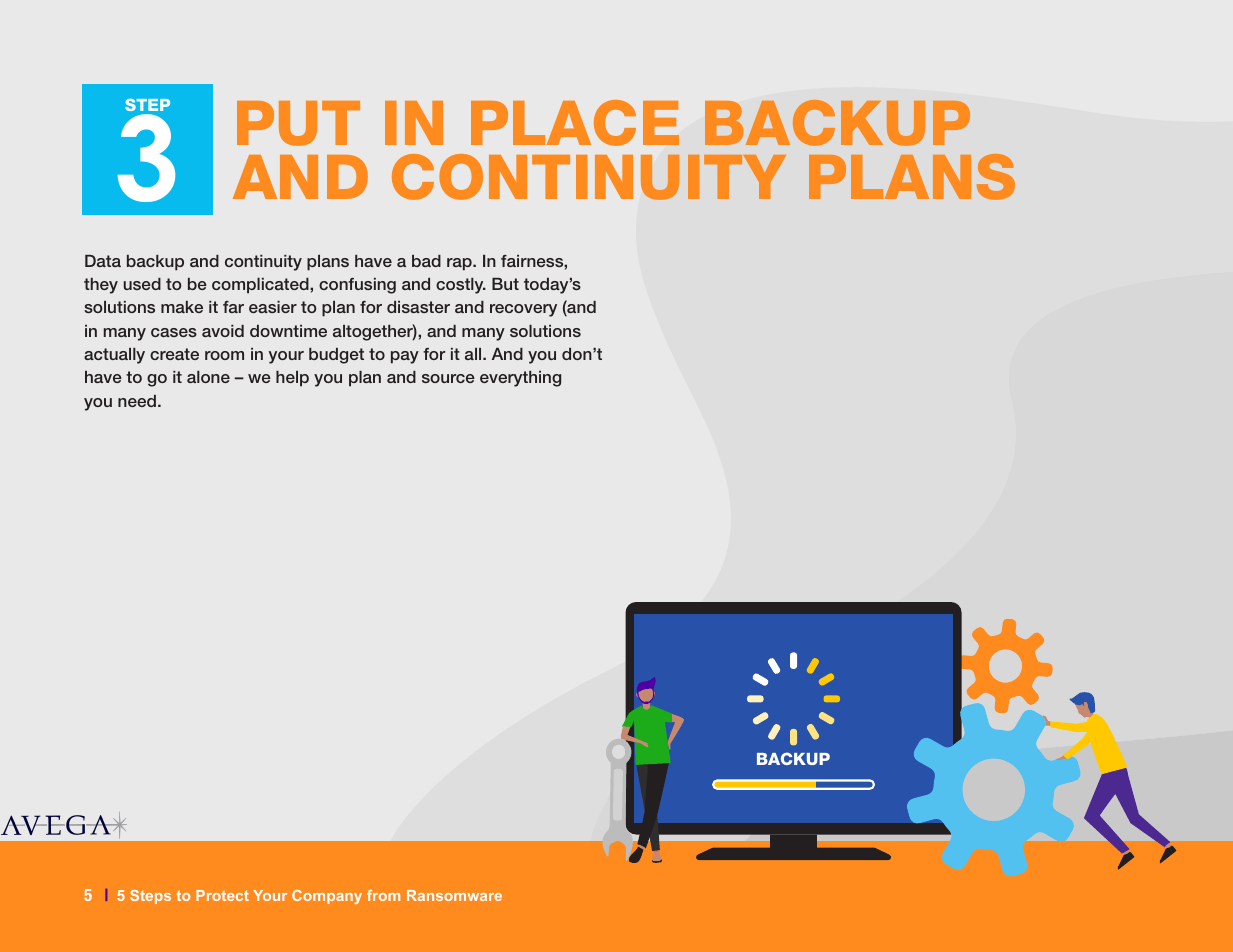 This image has width=1233, height=952. What do you see at coordinates (336, 356) in the image?
I see `budget` at bounding box center [336, 356].
